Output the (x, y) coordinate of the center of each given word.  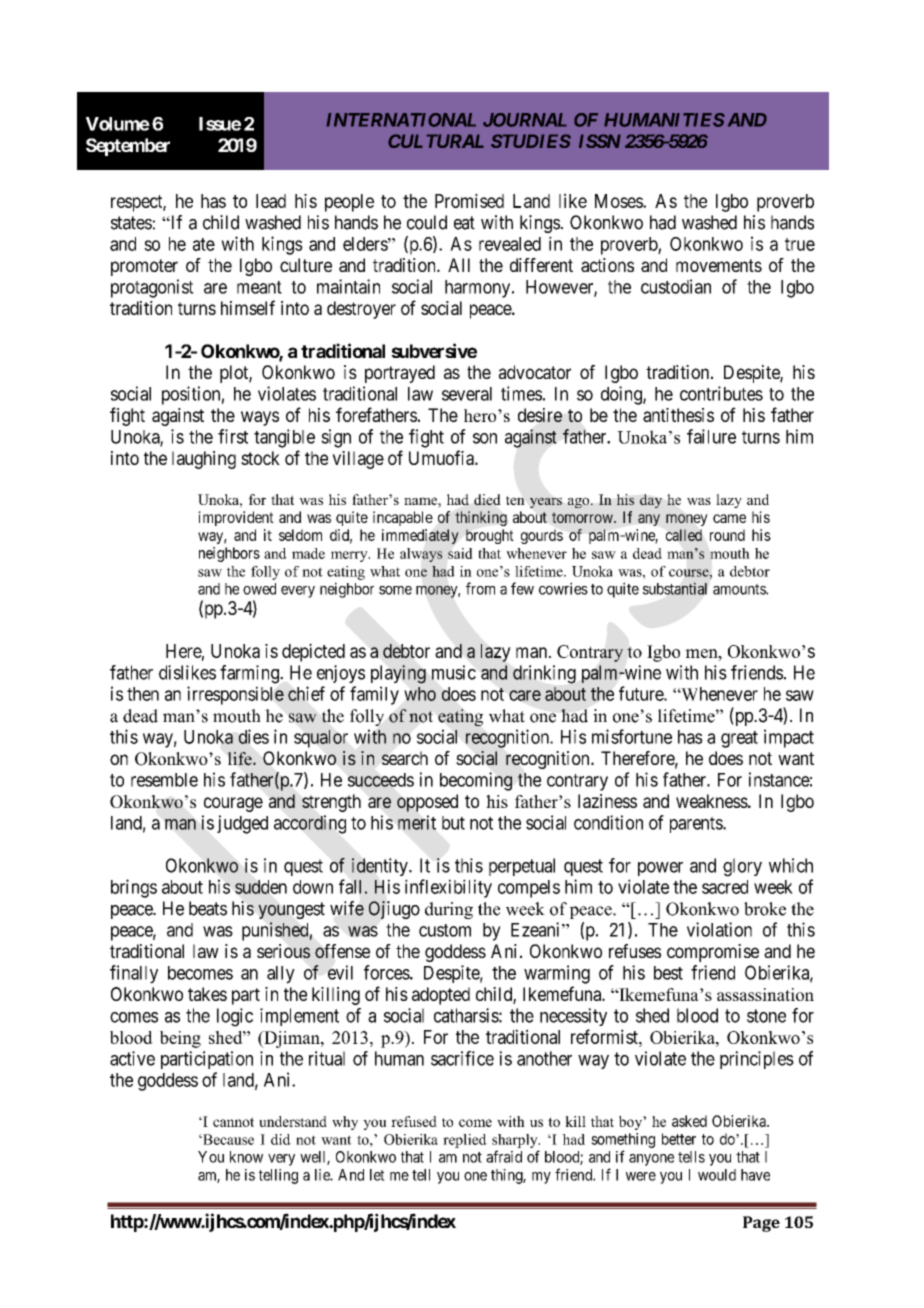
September (128, 147)
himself (248, 307)
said (460, 553)
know (246, 1157)
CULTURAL (436, 141)
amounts (740, 589)
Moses (619, 201)
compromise (713, 953)
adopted (441, 996)
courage (233, 804)
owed (259, 589)
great (739, 739)
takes (207, 994)
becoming (476, 781)
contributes (721, 393)
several (467, 394)
